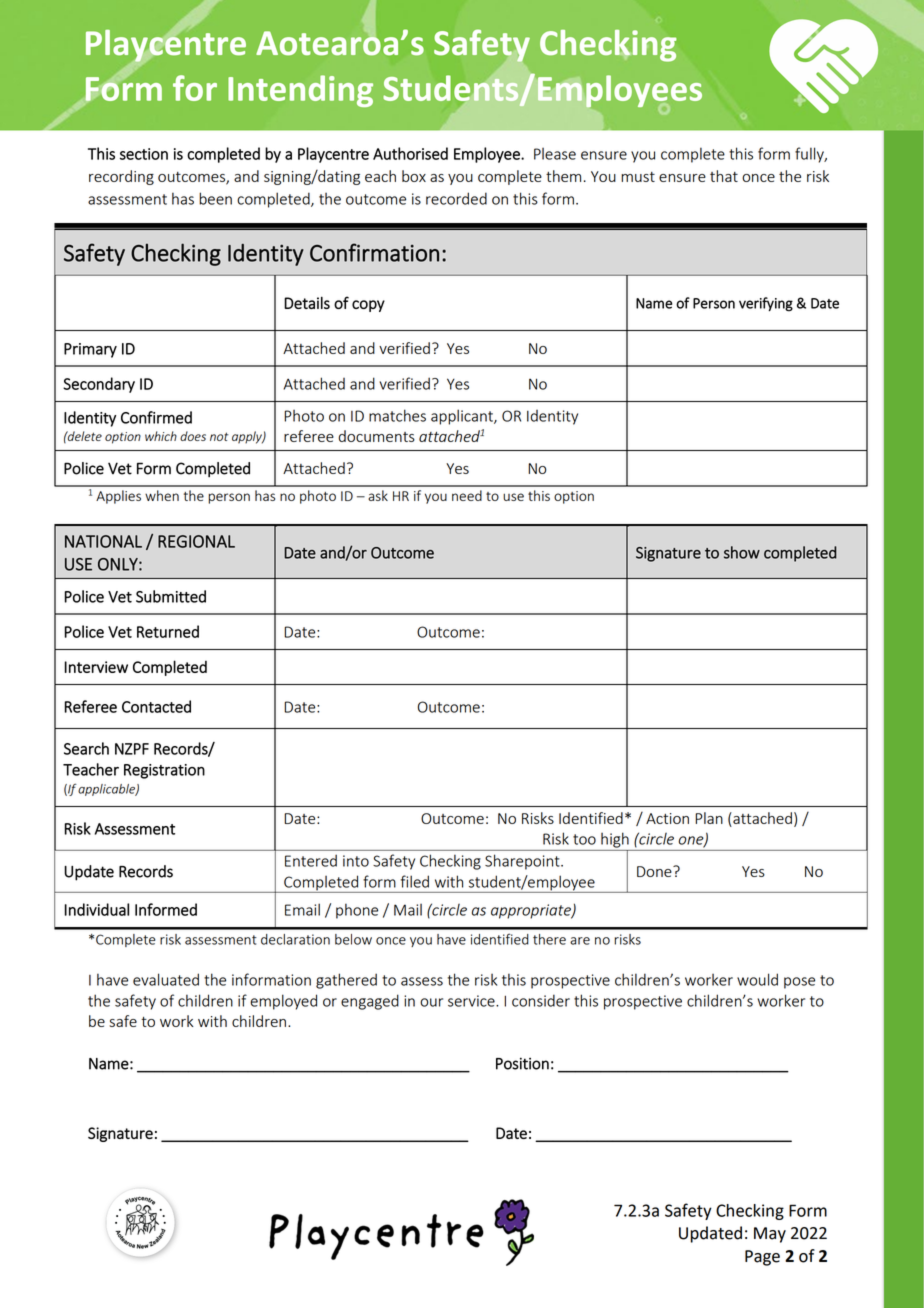 The image size is (924, 1308). What do you see at coordinates (415, 881) in the page?
I see `filed` at bounding box center [415, 881].
